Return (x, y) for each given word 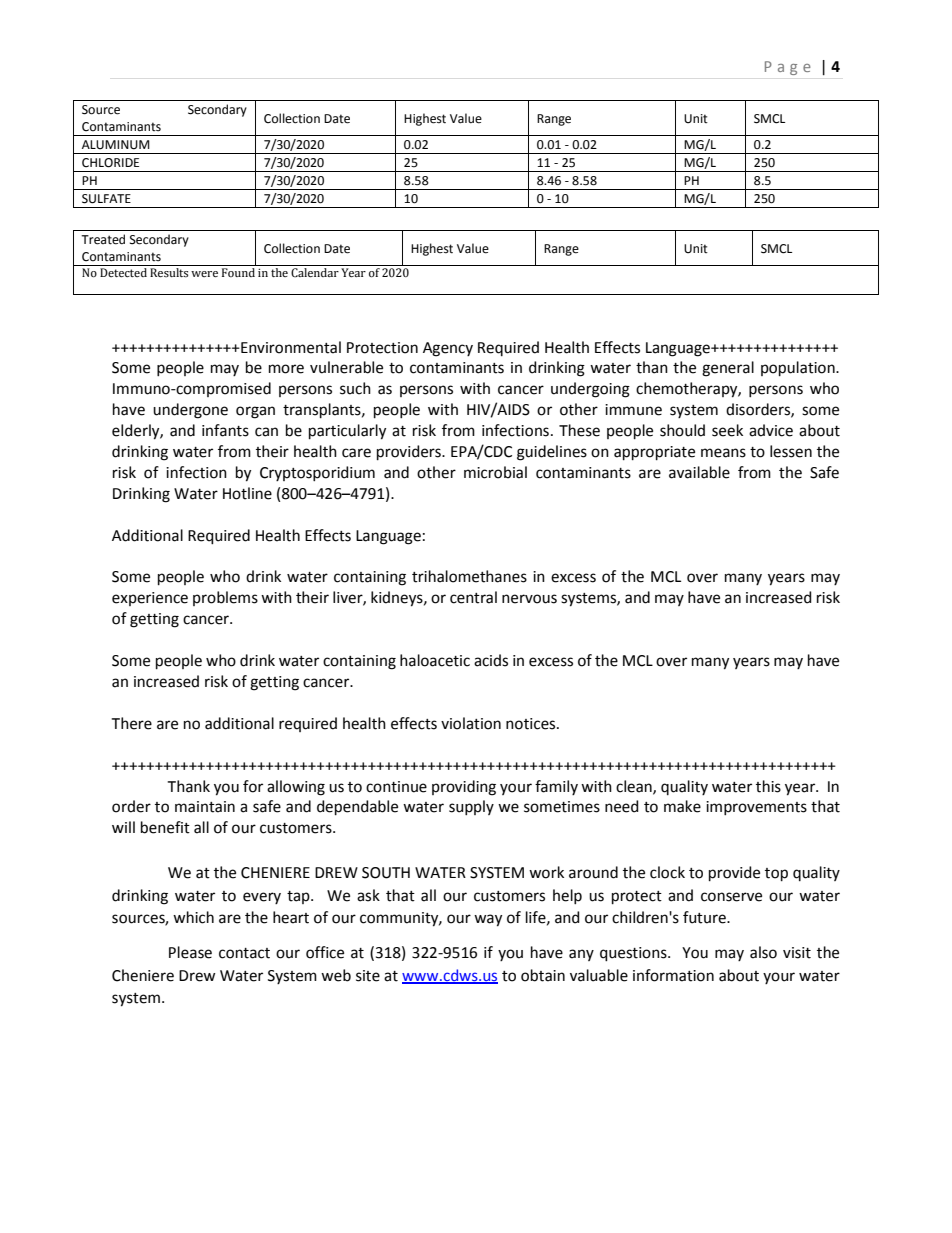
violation (471, 723)
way (488, 920)
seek (727, 430)
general (728, 369)
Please (190, 952)
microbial (495, 472)
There (131, 723)
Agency (448, 349)
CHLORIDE (110, 163)
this (768, 786)
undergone (190, 411)
